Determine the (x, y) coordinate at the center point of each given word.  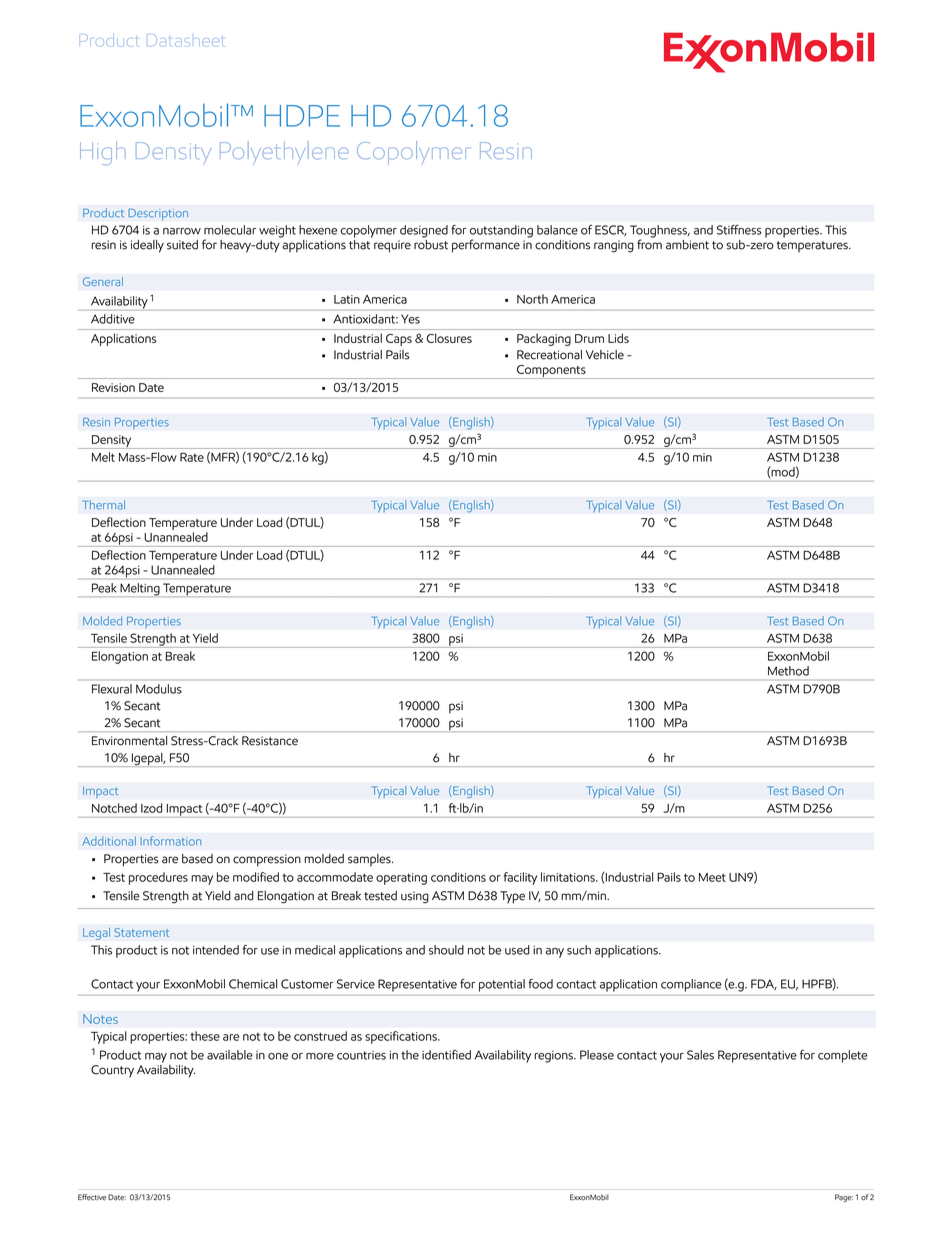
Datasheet (185, 40)
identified (446, 1055)
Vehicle (605, 355)
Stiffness (739, 230)
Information (171, 841)
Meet (712, 877)
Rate (192, 457)
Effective (92, 1197)
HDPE (302, 116)
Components (551, 372)
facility (520, 878)
